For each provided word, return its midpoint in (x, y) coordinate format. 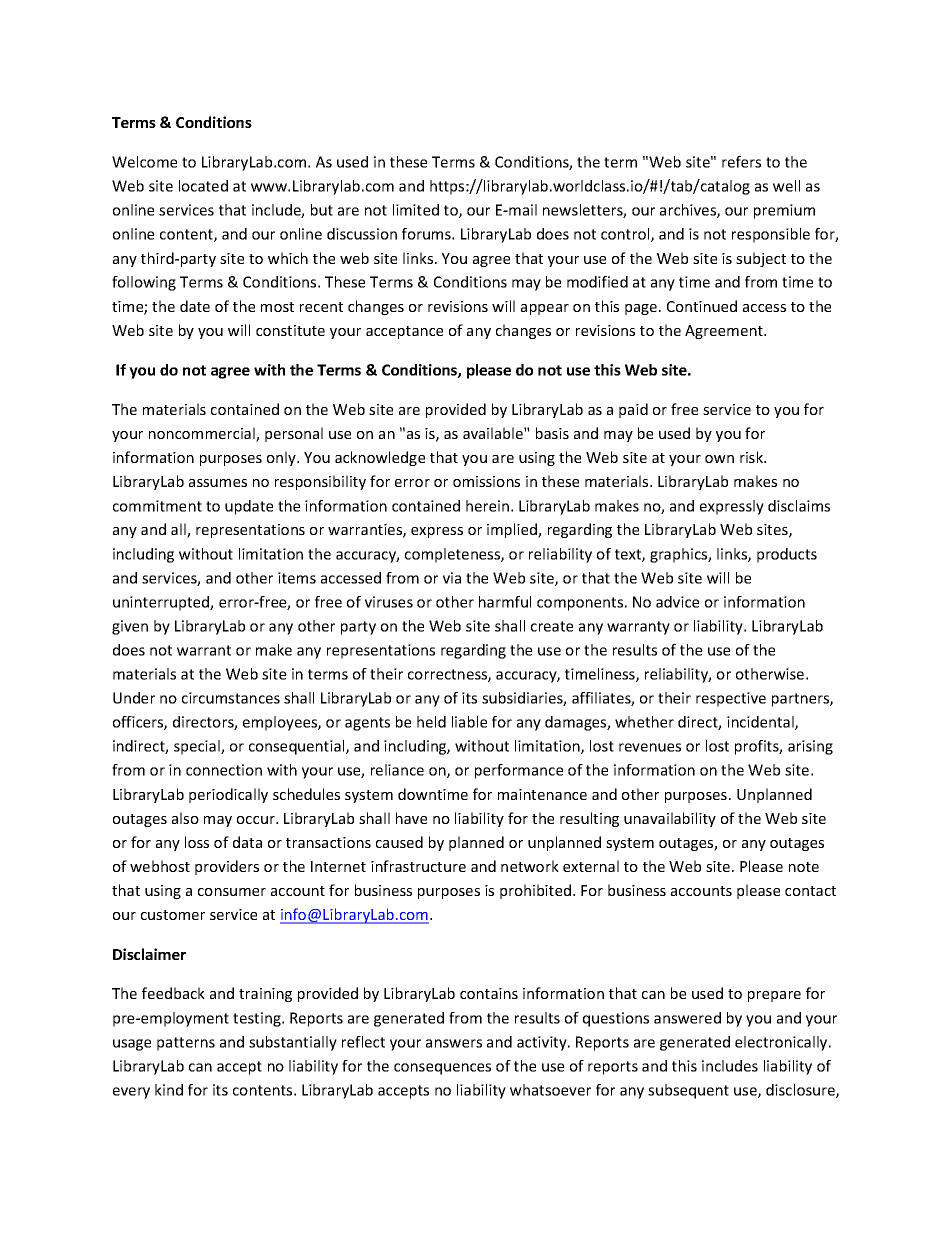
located (203, 186)
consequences (442, 1069)
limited (416, 210)
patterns (186, 1044)
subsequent (688, 1091)
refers (741, 162)
